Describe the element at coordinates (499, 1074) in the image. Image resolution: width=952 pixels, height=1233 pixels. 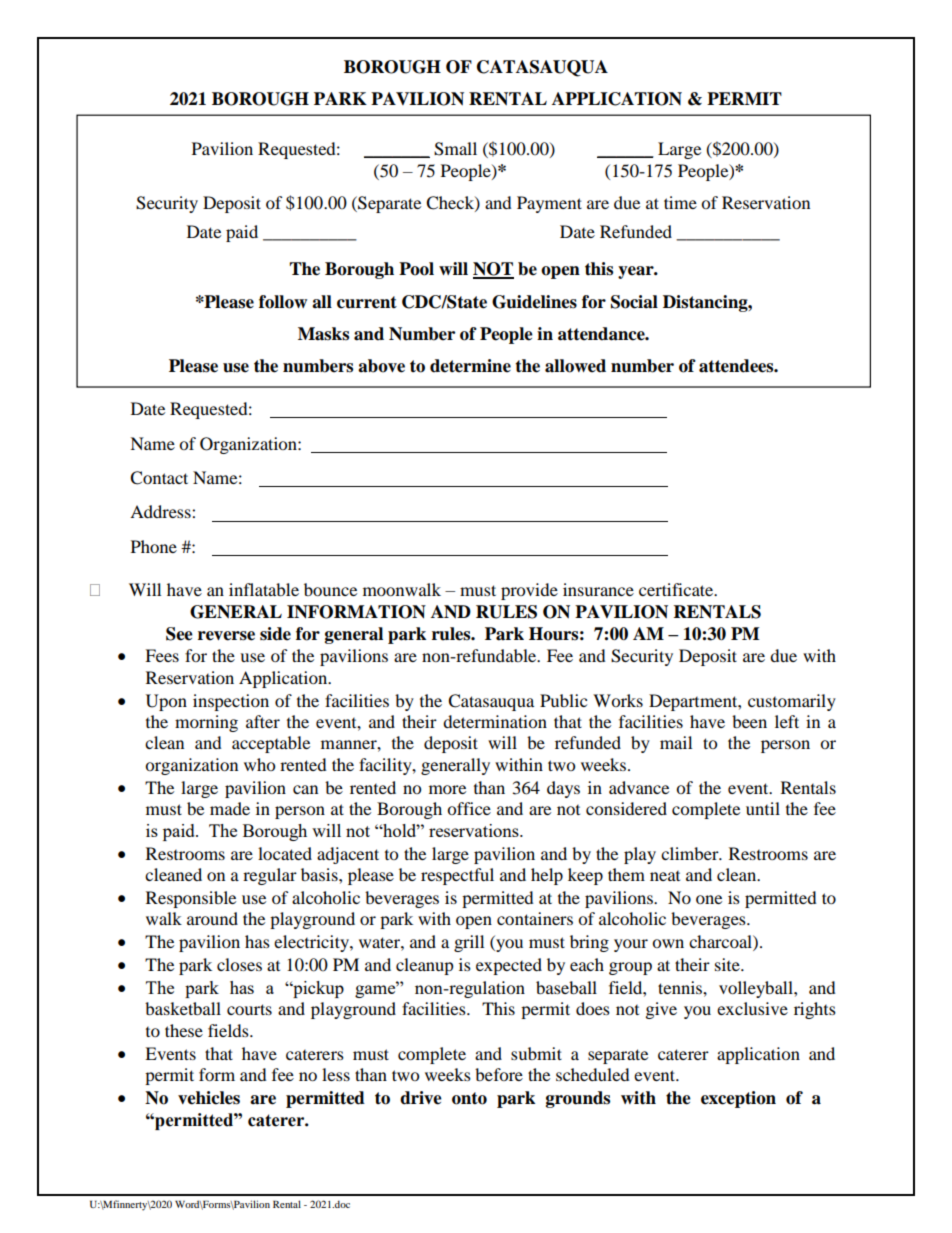
I see `before` at that location.
